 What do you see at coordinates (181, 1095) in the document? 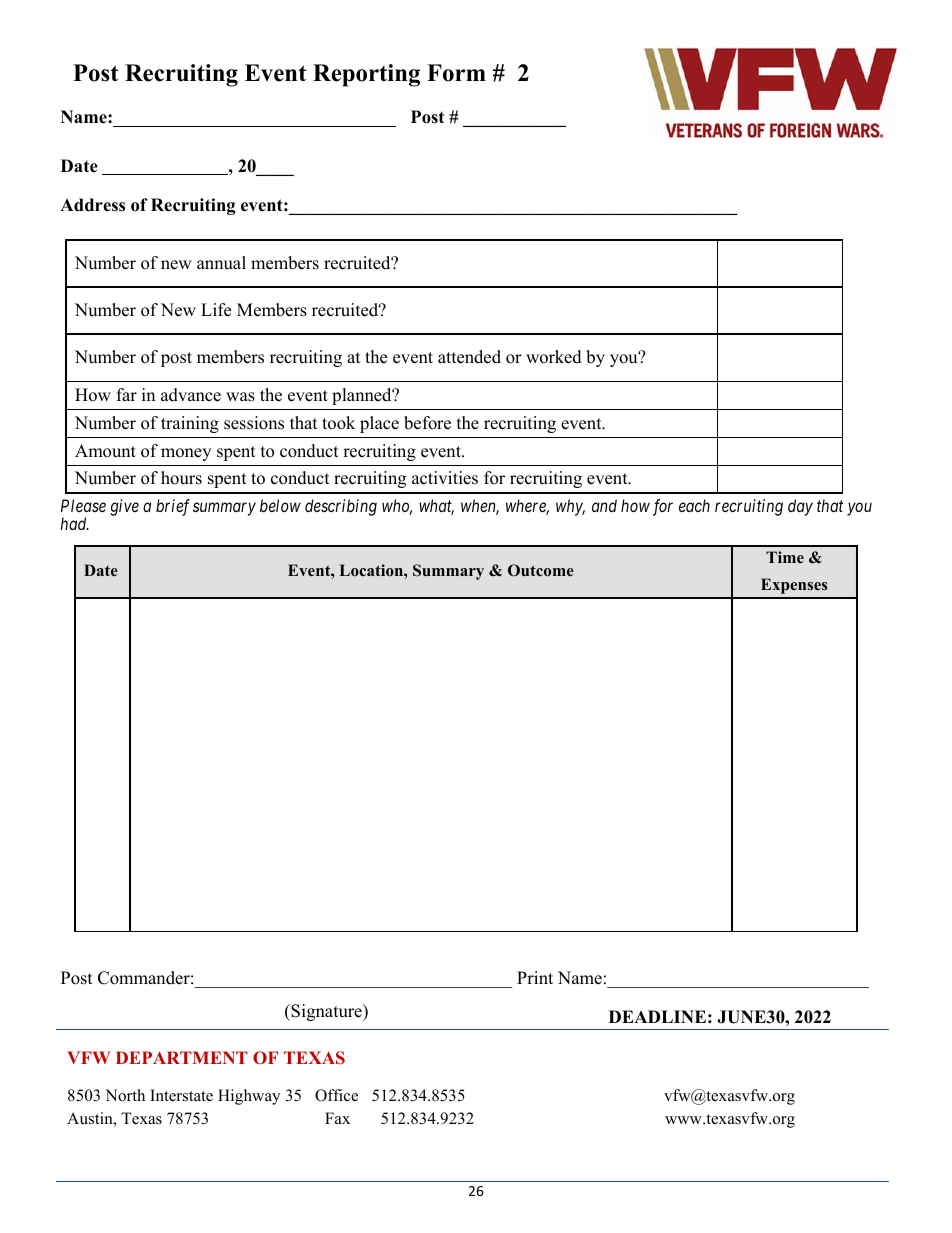
I see `Interstate` at bounding box center [181, 1095].
